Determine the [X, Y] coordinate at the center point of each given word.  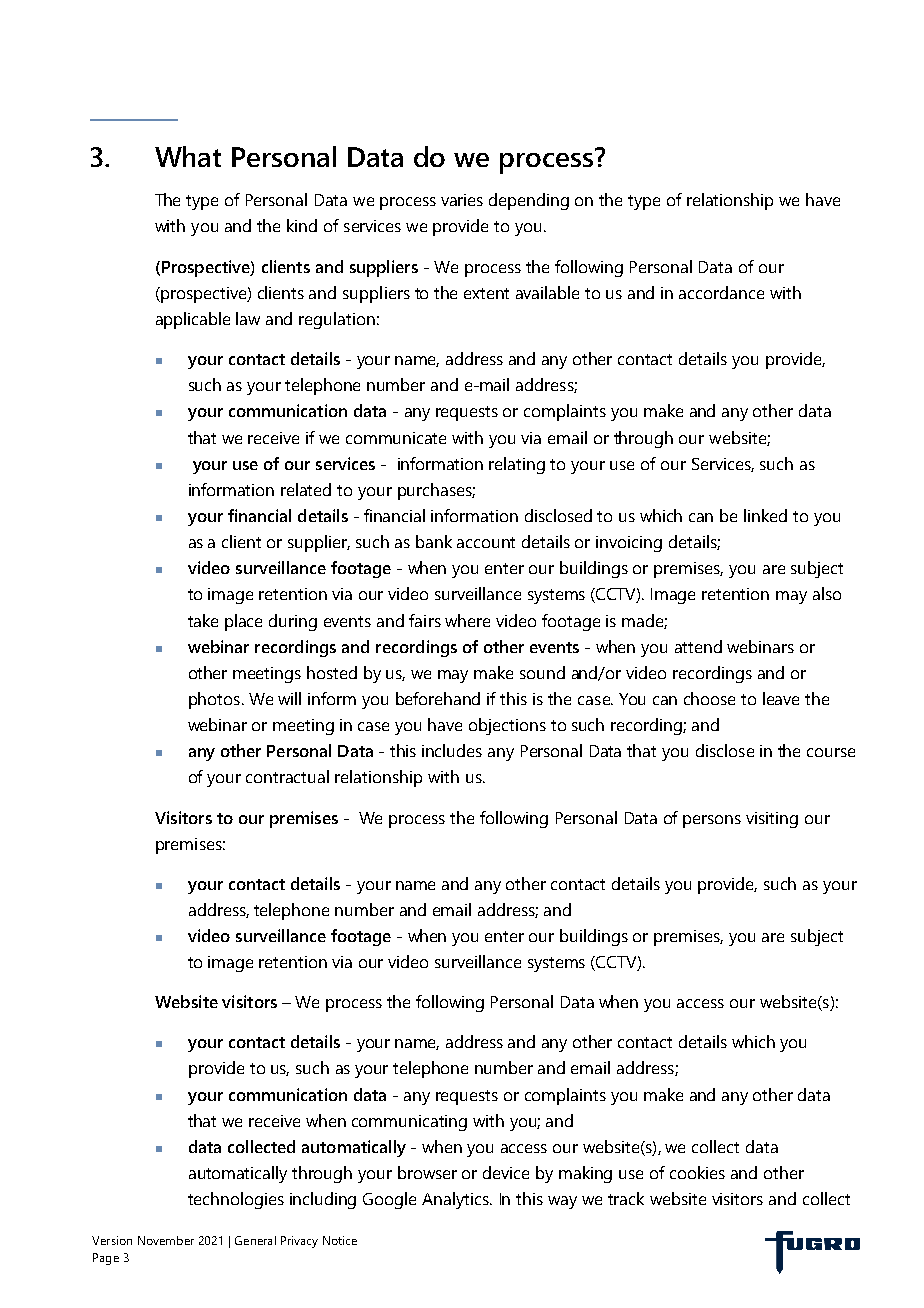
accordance [721, 292]
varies [462, 200]
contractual [287, 776]
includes [452, 750]
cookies [697, 1172]
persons [712, 821]
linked [765, 515]
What [188, 156]
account [486, 542]
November [166, 1240]
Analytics [456, 1200]
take [203, 620]
